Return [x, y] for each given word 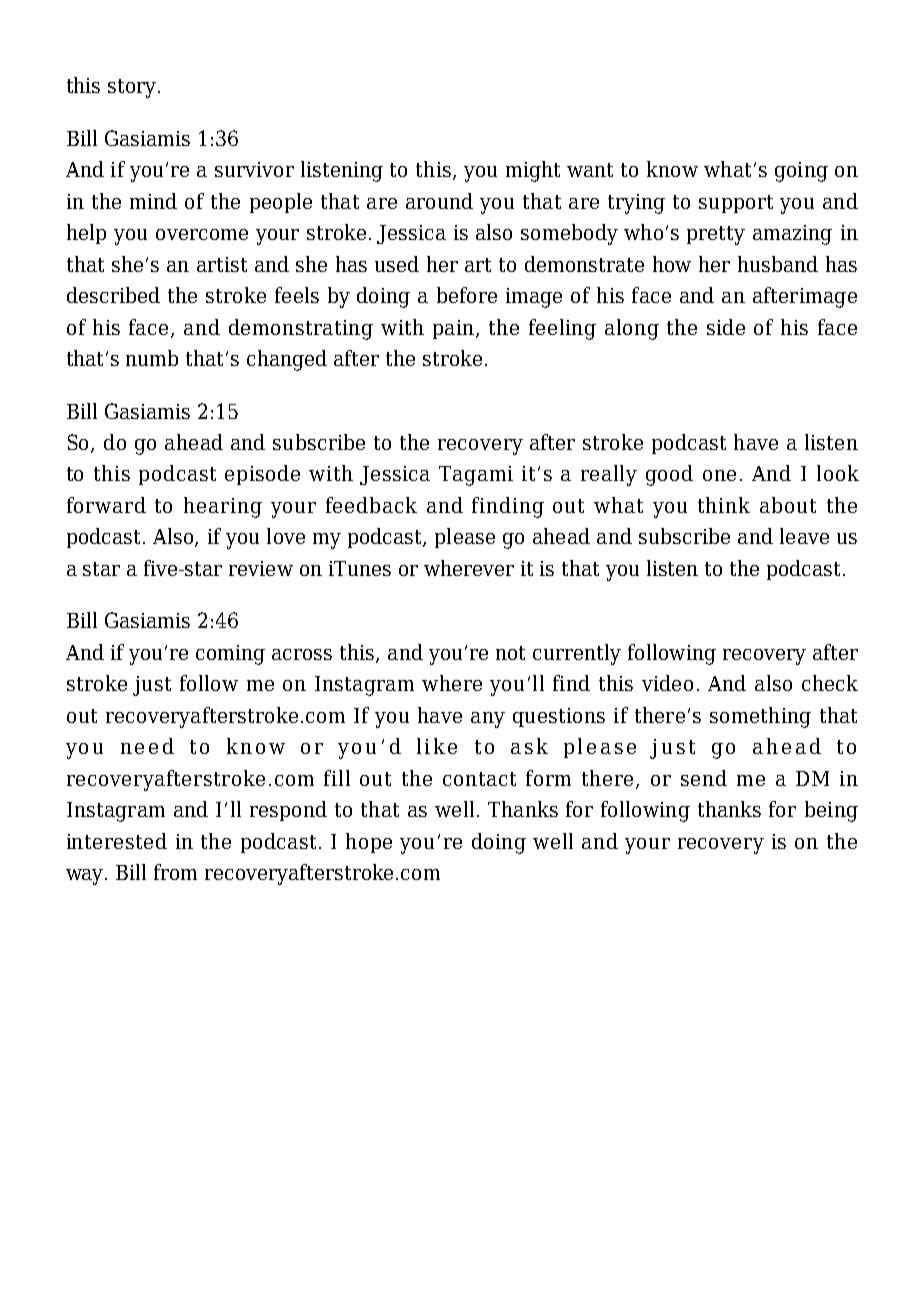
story [132, 88]
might [533, 171]
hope [369, 843]
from [175, 872]
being [831, 811]
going [801, 172]
